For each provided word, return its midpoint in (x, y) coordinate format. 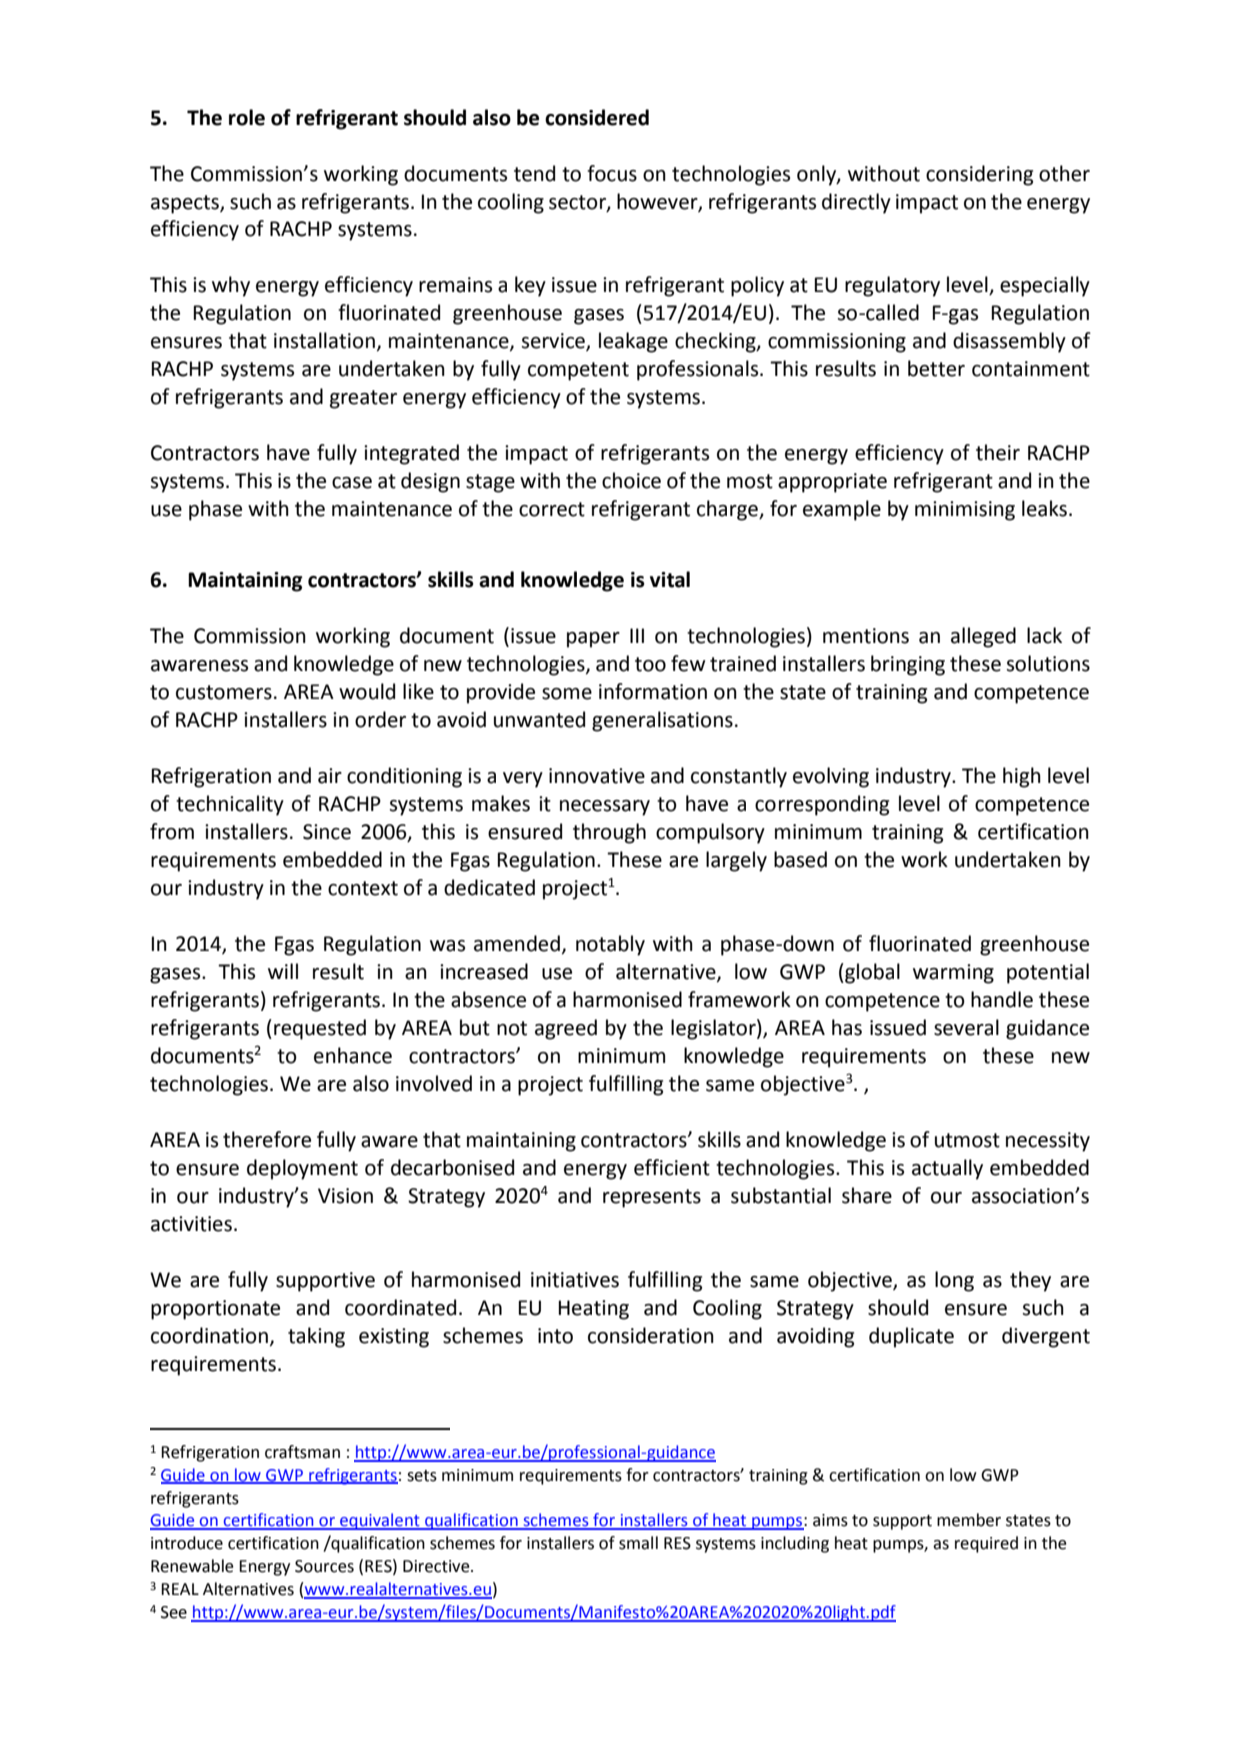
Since (327, 832)
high (1022, 777)
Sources (324, 1566)
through (609, 833)
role (247, 117)
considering (979, 175)
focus (612, 173)
